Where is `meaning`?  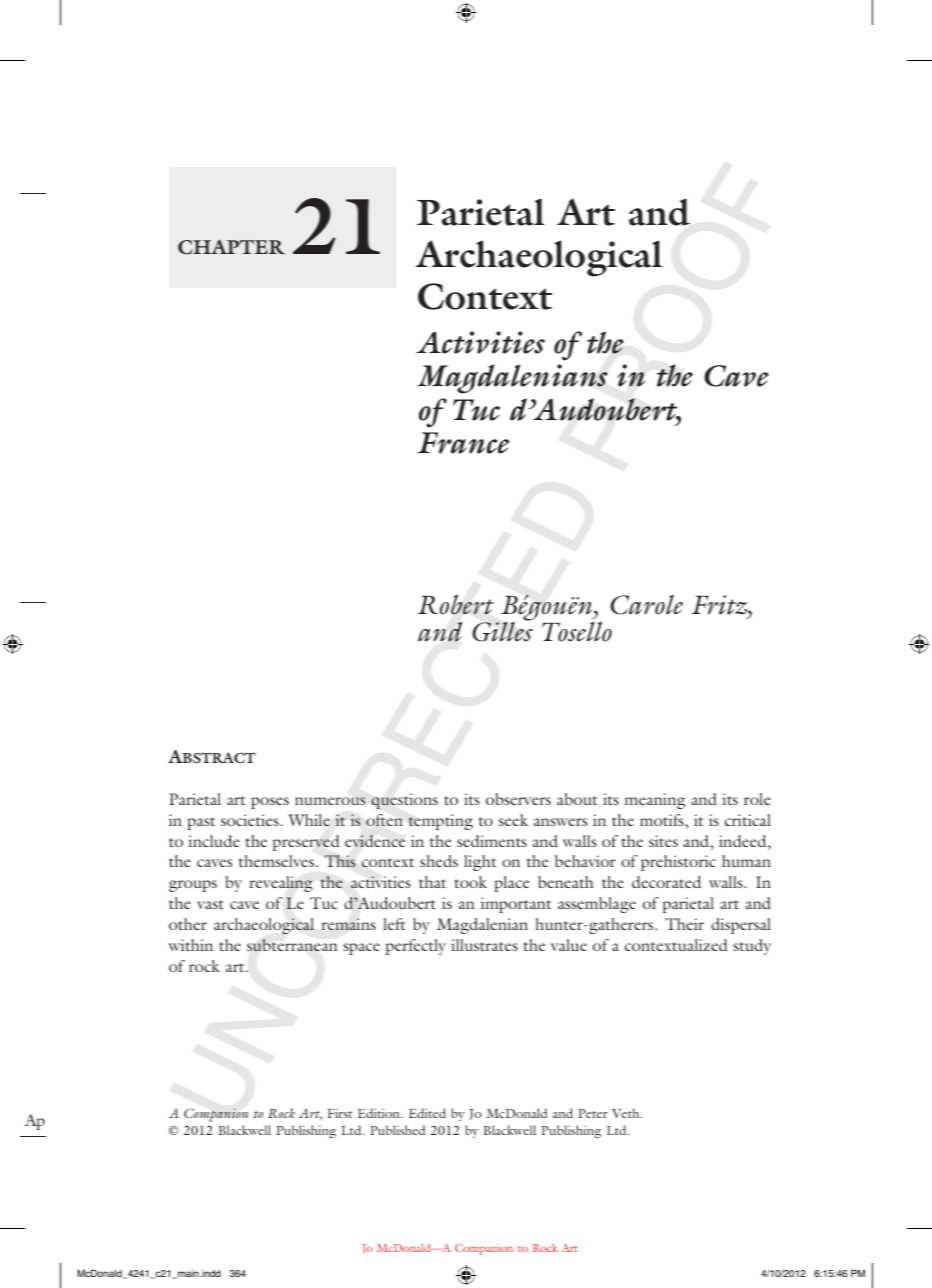
meaning is located at coordinates (655, 801).
